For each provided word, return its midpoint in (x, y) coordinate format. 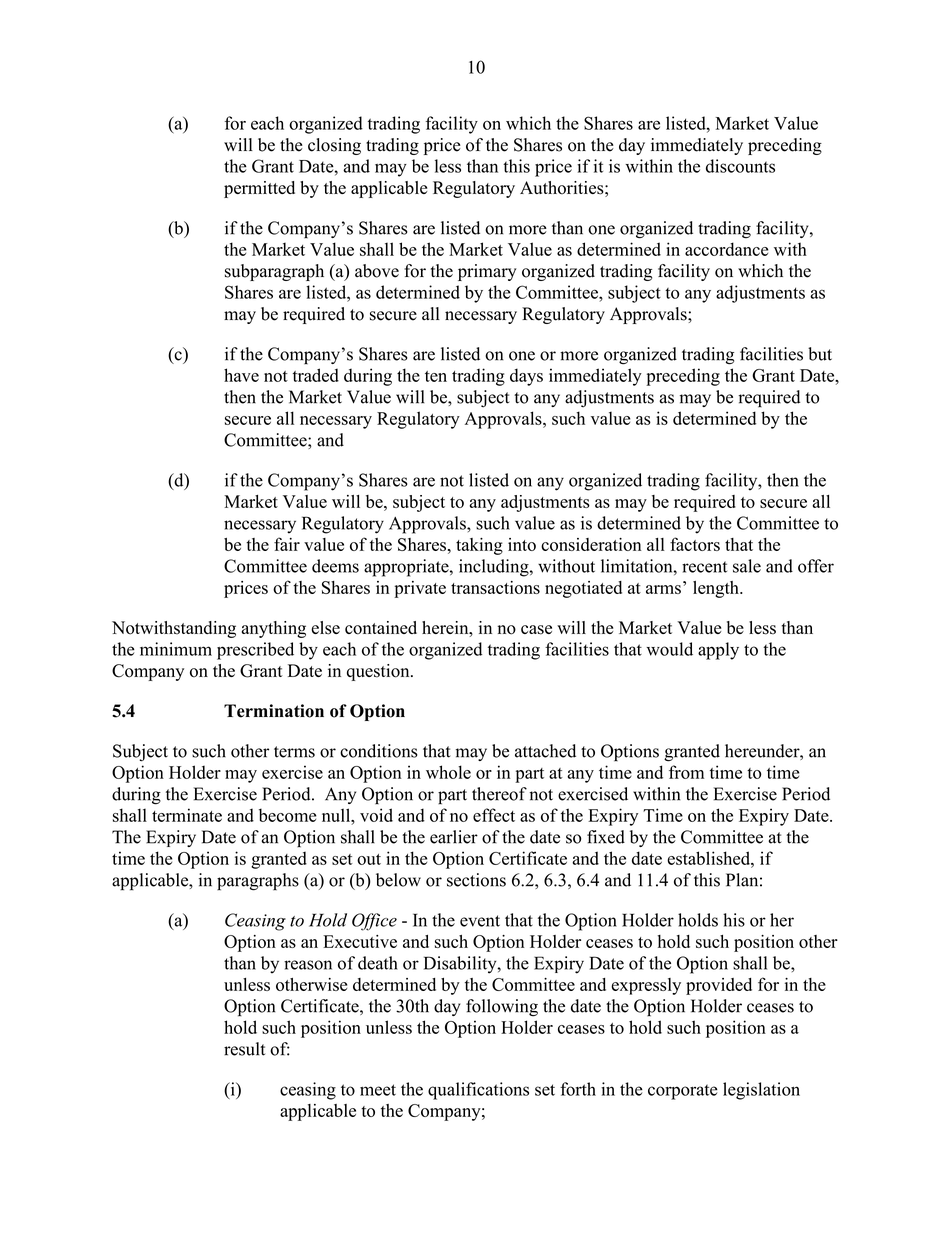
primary (487, 272)
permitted (259, 189)
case (536, 630)
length (717, 589)
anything (274, 629)
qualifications (478, 1091)
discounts (740, 166)
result (244, 1049)
